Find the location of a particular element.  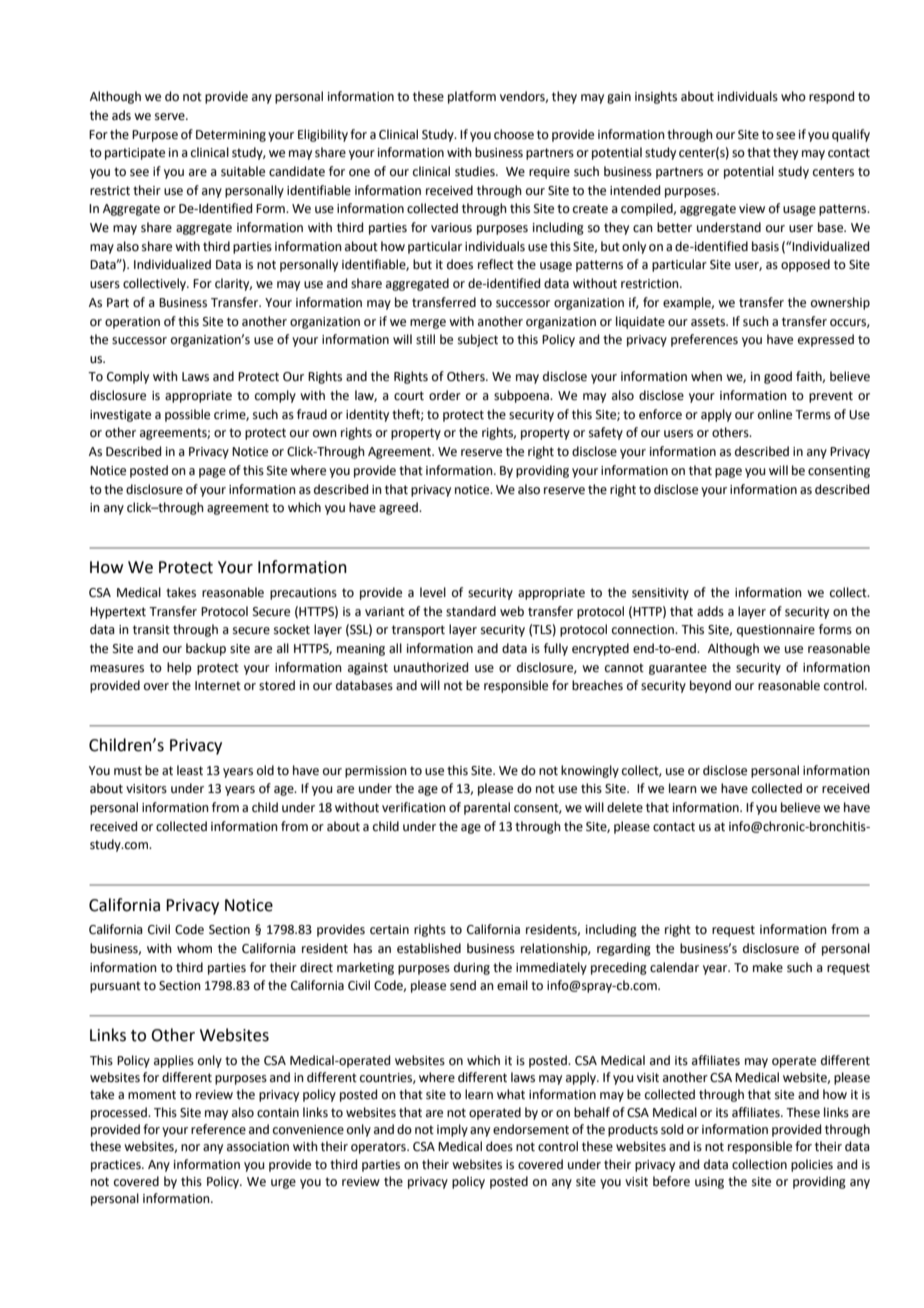

Determining is located at coordinates (231, 136).
